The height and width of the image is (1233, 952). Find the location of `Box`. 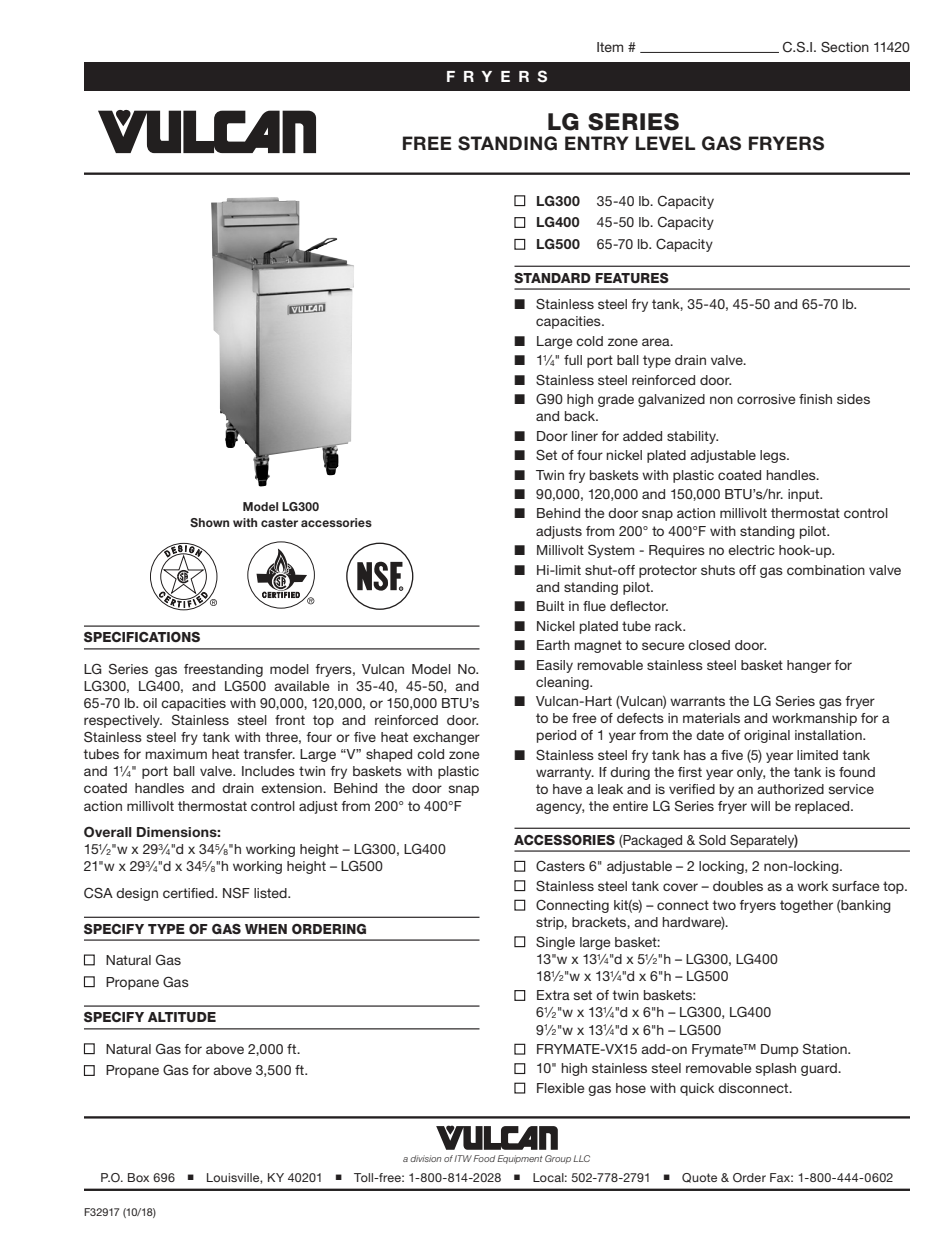

Box is located at coordinates (138, 1177).
